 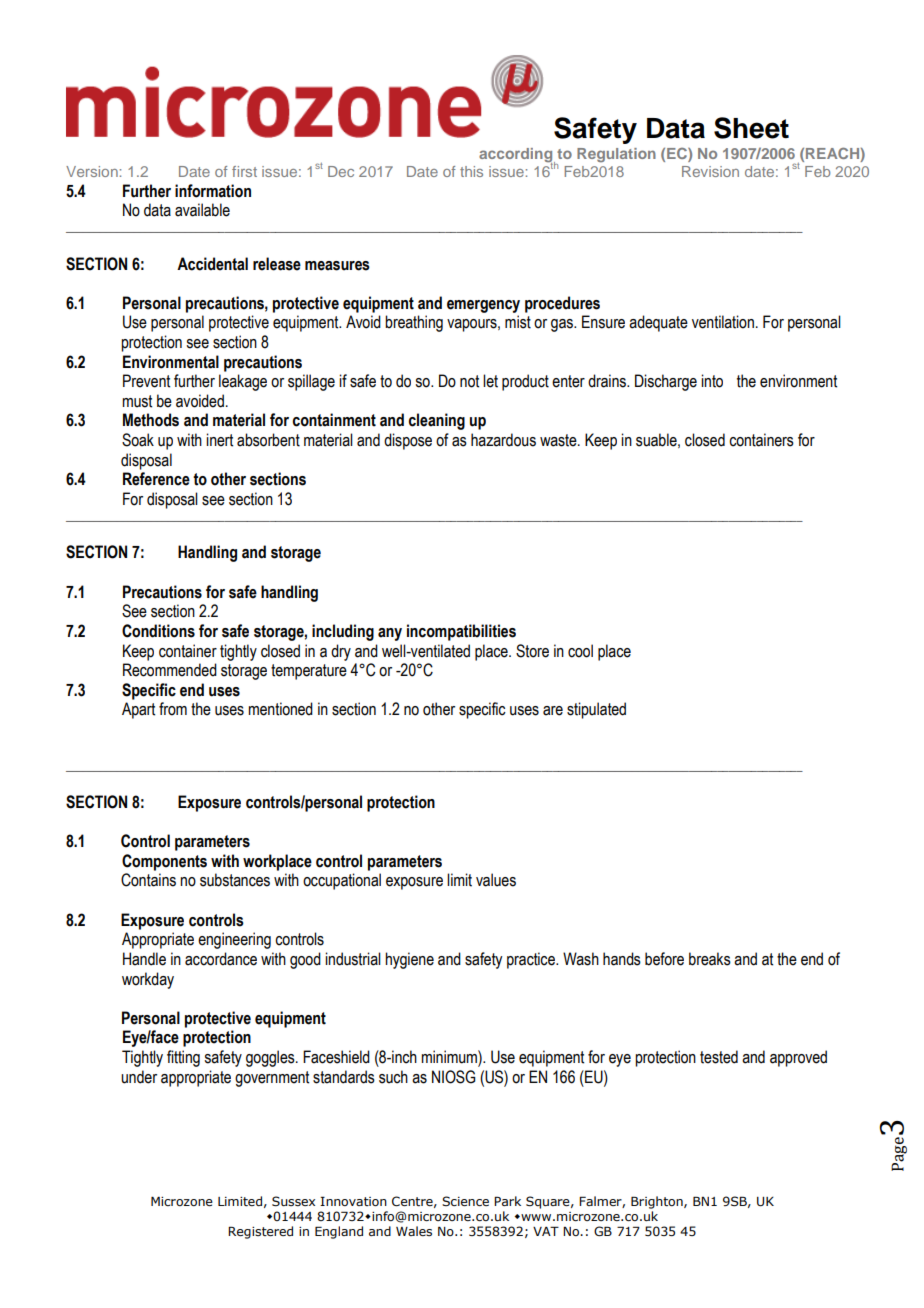 I want to click on cleaning, so click(x=436, y=421).
